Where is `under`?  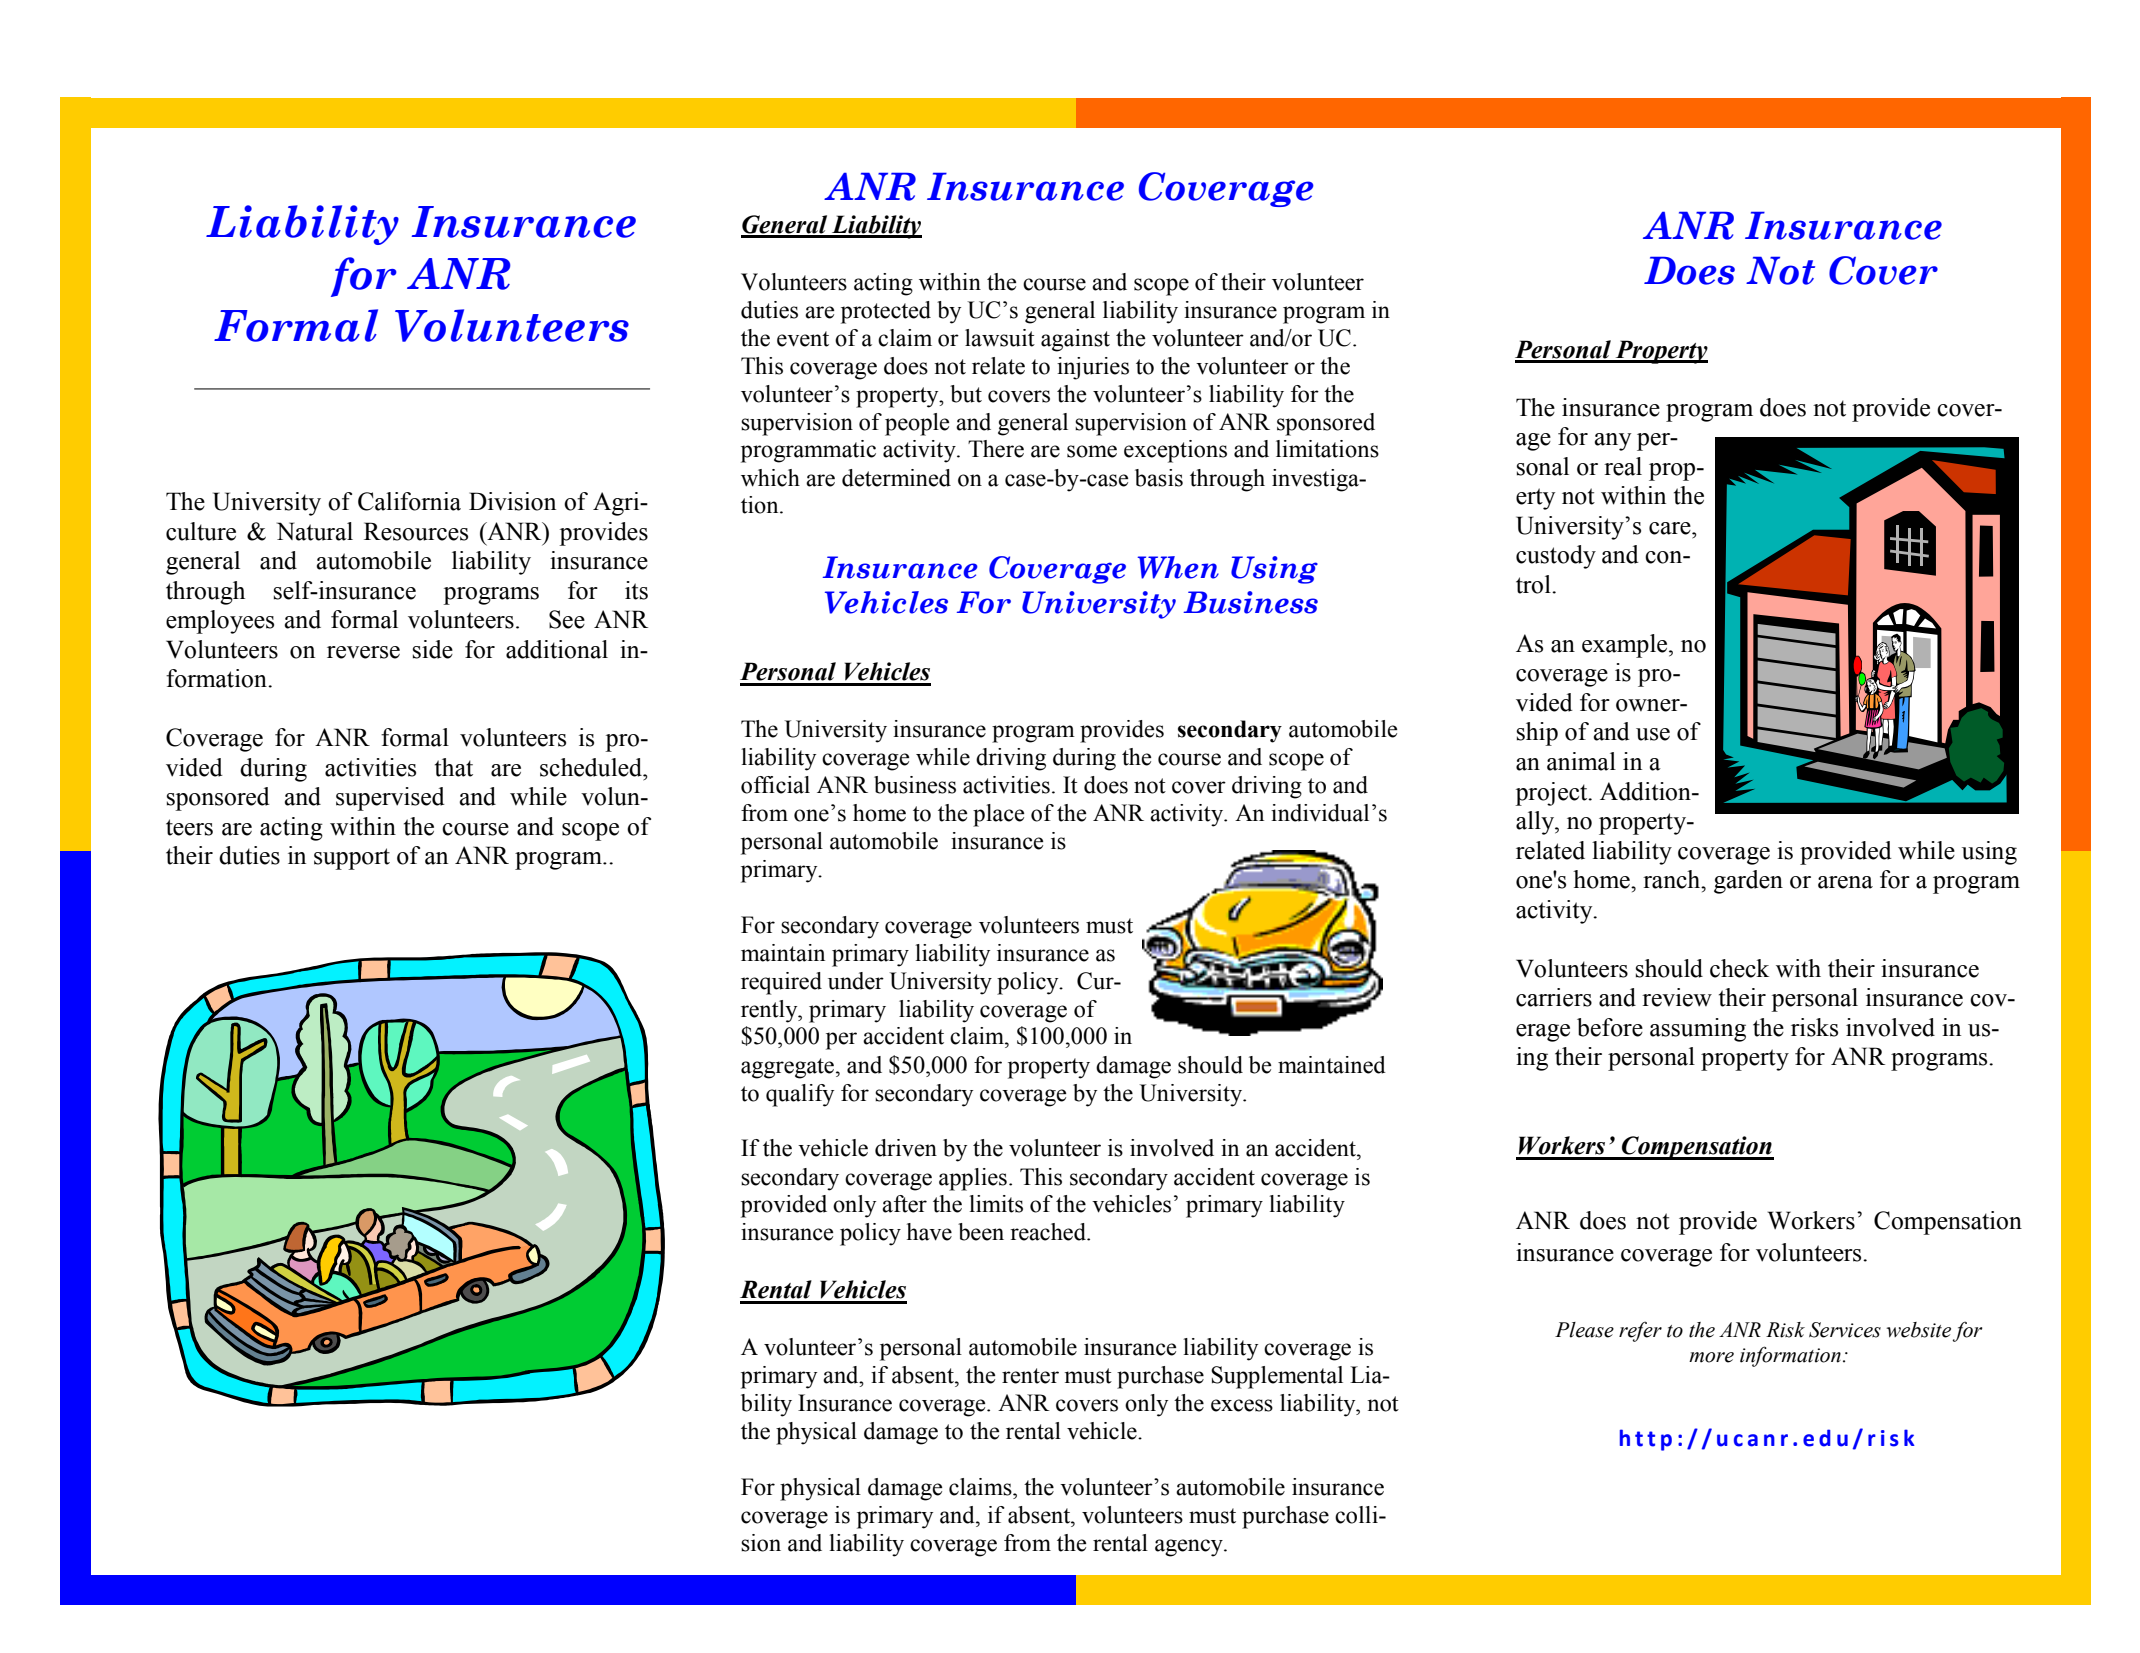 under is located at coordinates (856, 981).
